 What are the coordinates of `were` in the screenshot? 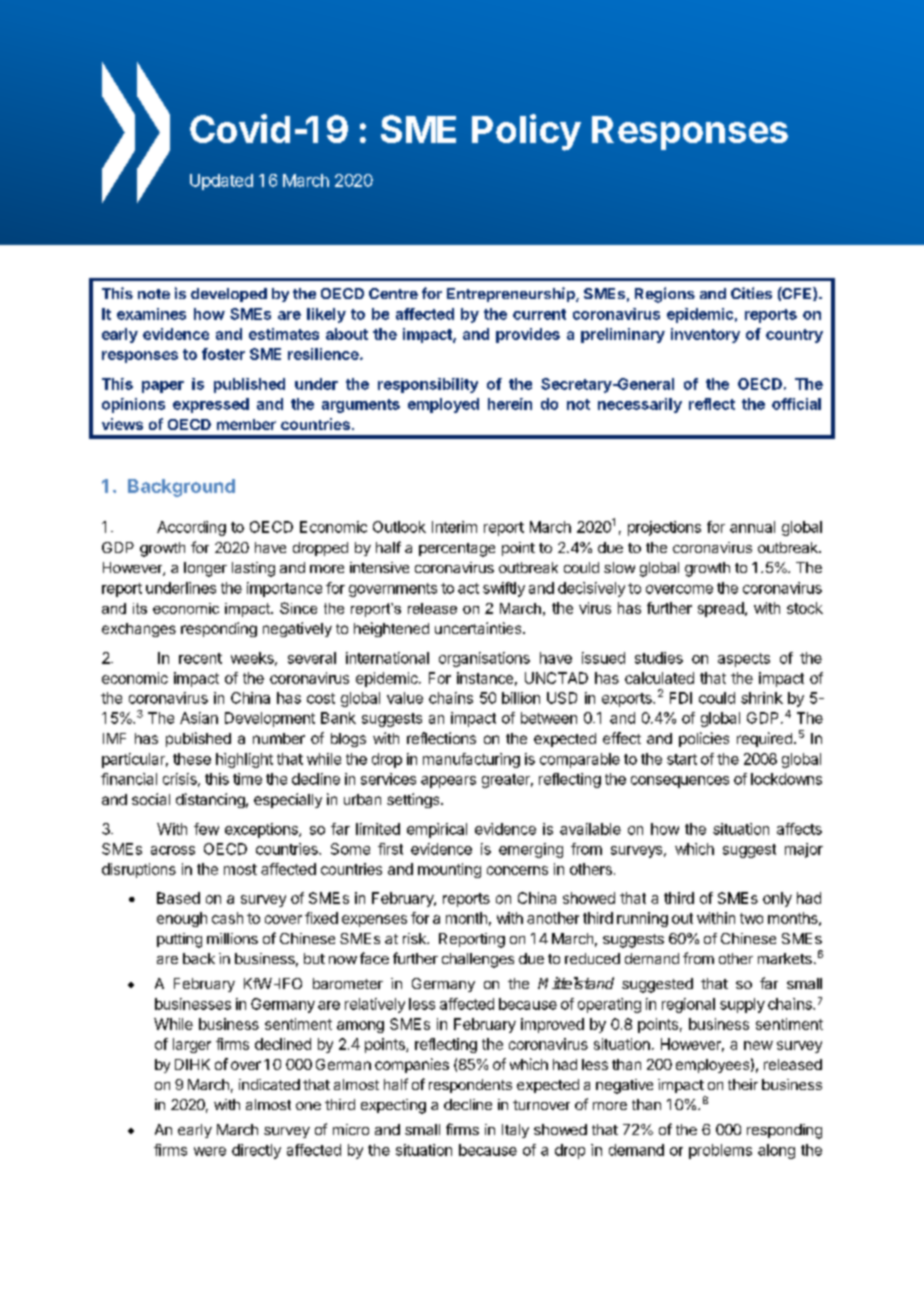 It's located at (210, 1151).
